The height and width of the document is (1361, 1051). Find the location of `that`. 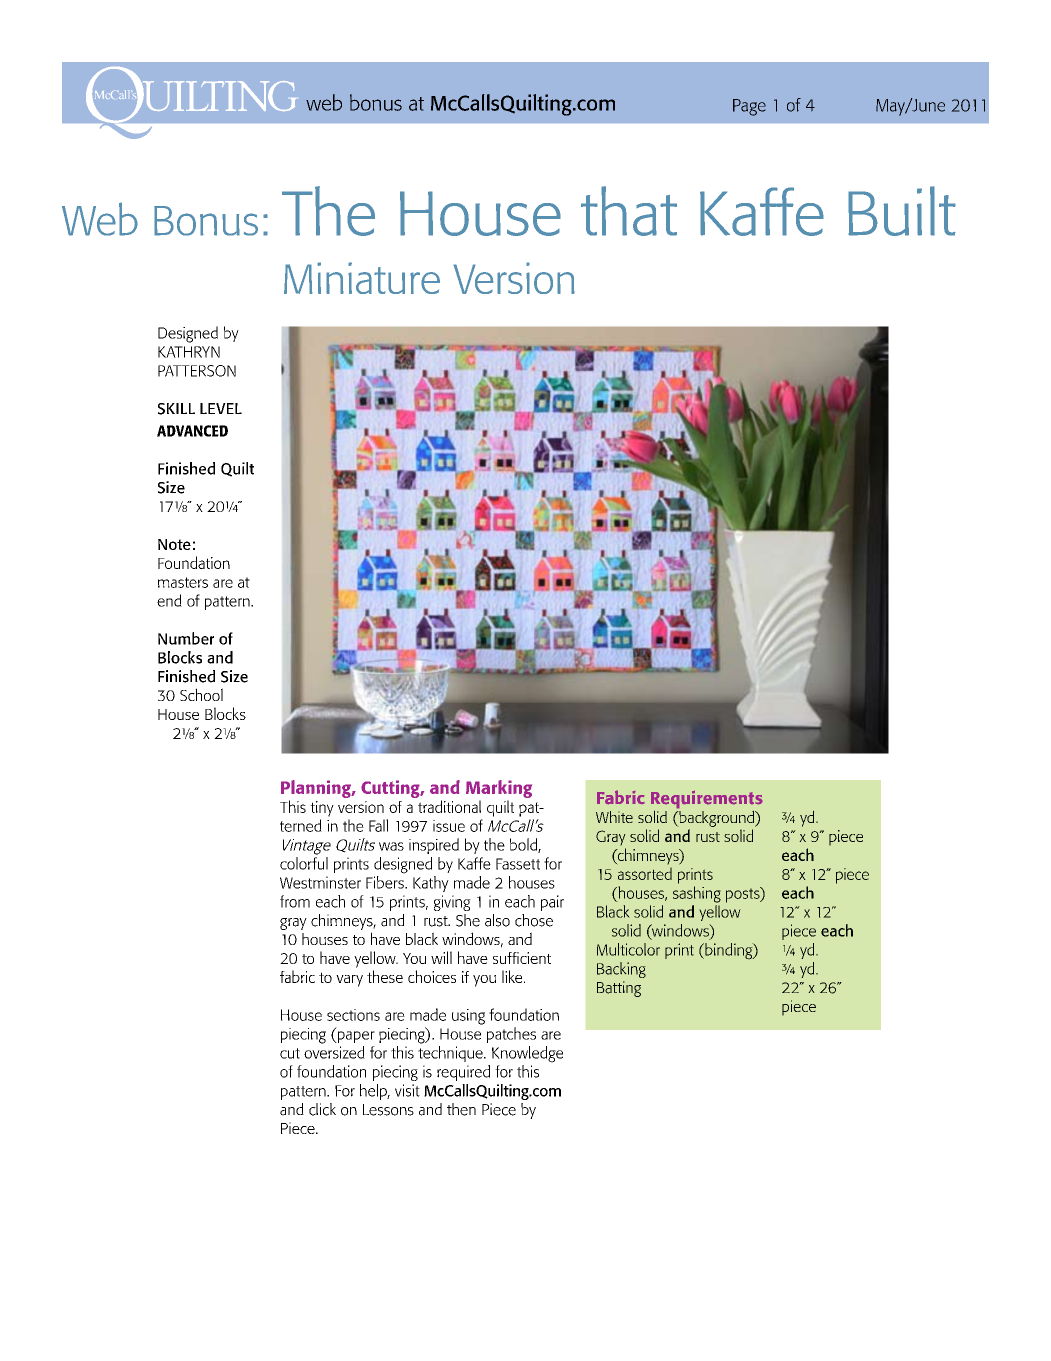

that is located at coordinates (629, 211).
